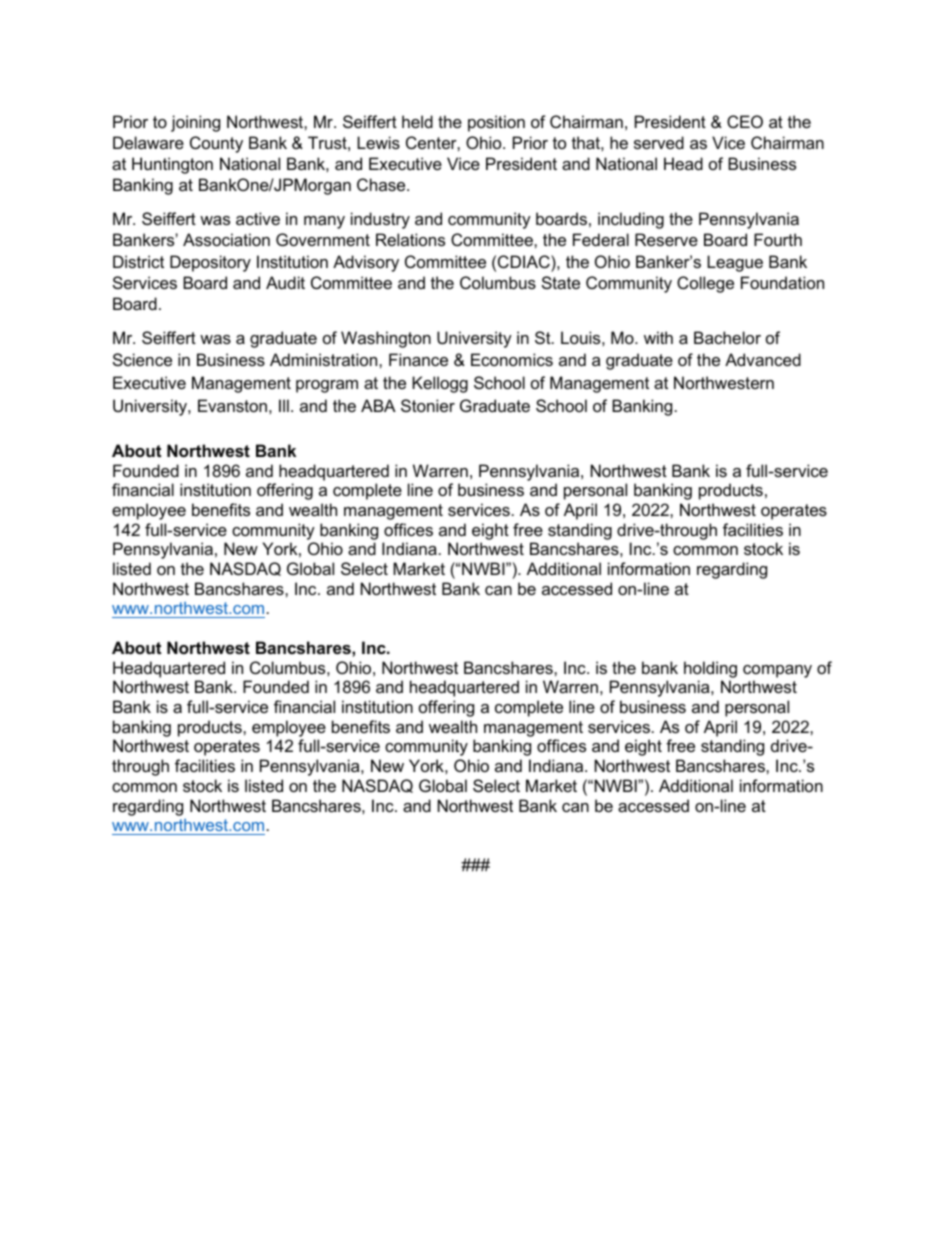 This screenshot has height=1233, width=952. What do you see at coordinates (216, 144) in the screenshot?
I see `County` at bounding box center [216, 144].
